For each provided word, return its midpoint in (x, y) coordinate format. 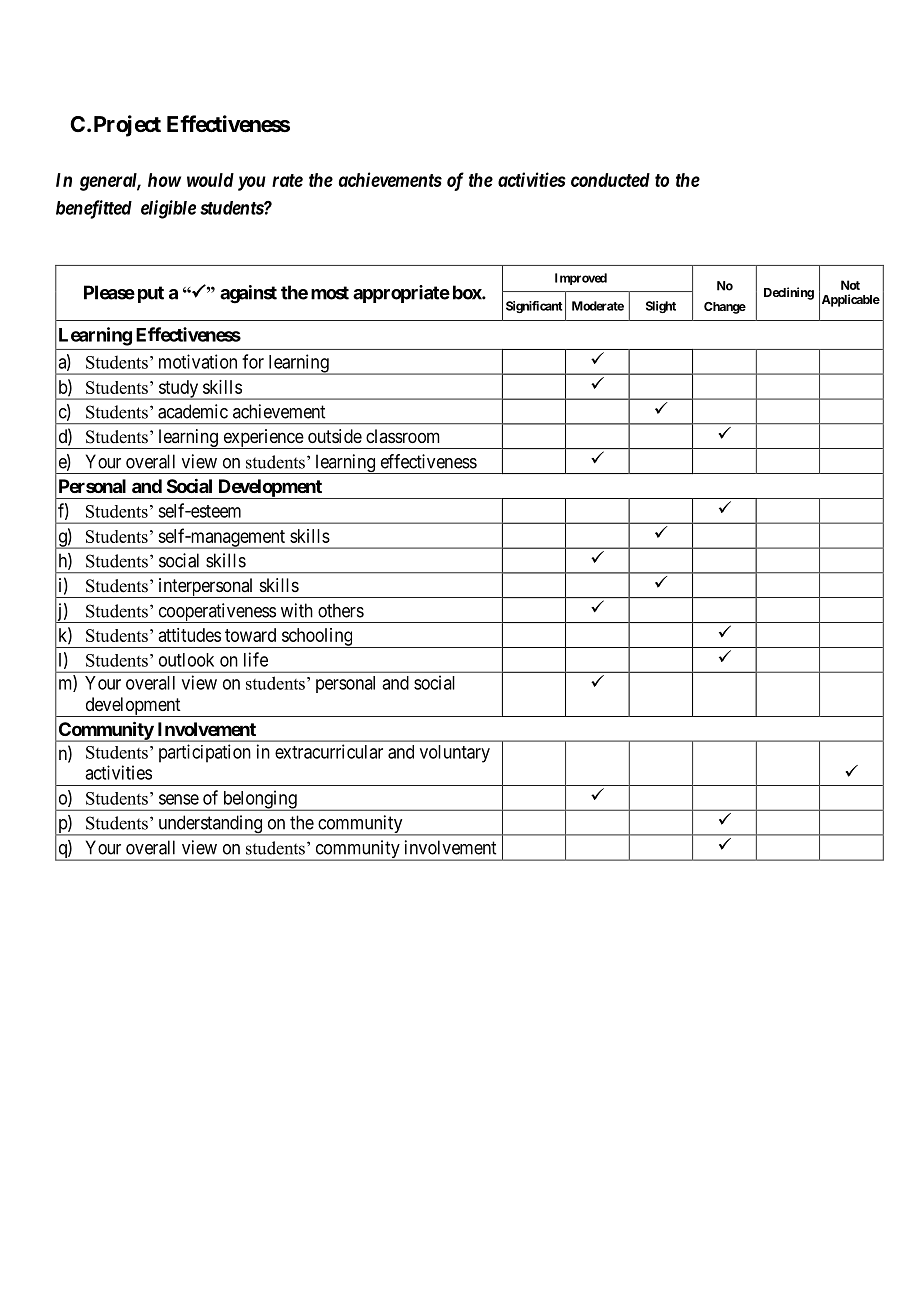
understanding (210, 825)
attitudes (189, 635)
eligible (168, 209)
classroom (403, 436)
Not (850, 285)
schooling (317, 638)
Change (725, 308)
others (341, 610)
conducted (610, 180)
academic (193, 411)
